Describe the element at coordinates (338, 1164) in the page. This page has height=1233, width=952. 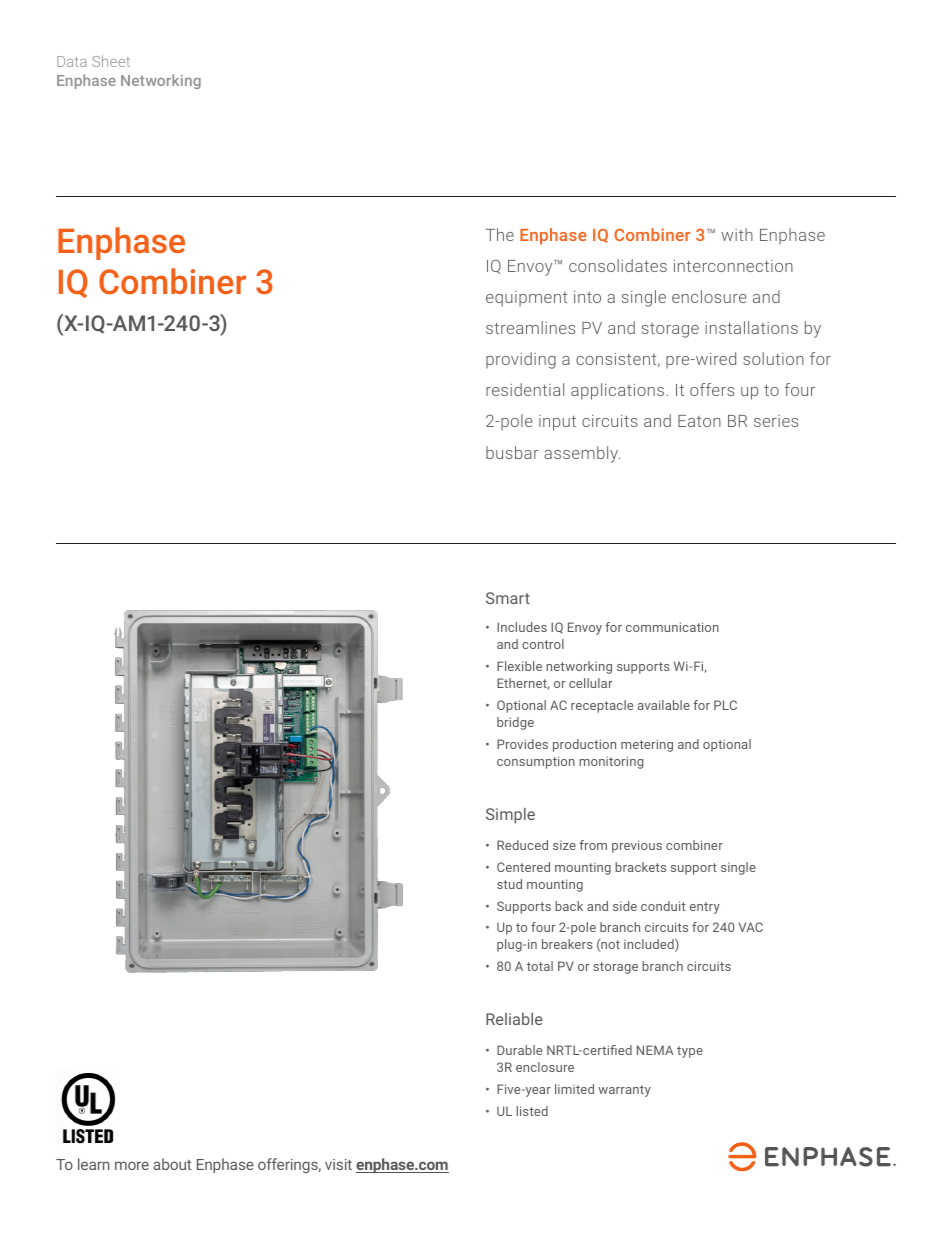
I see `visit` at that location.
